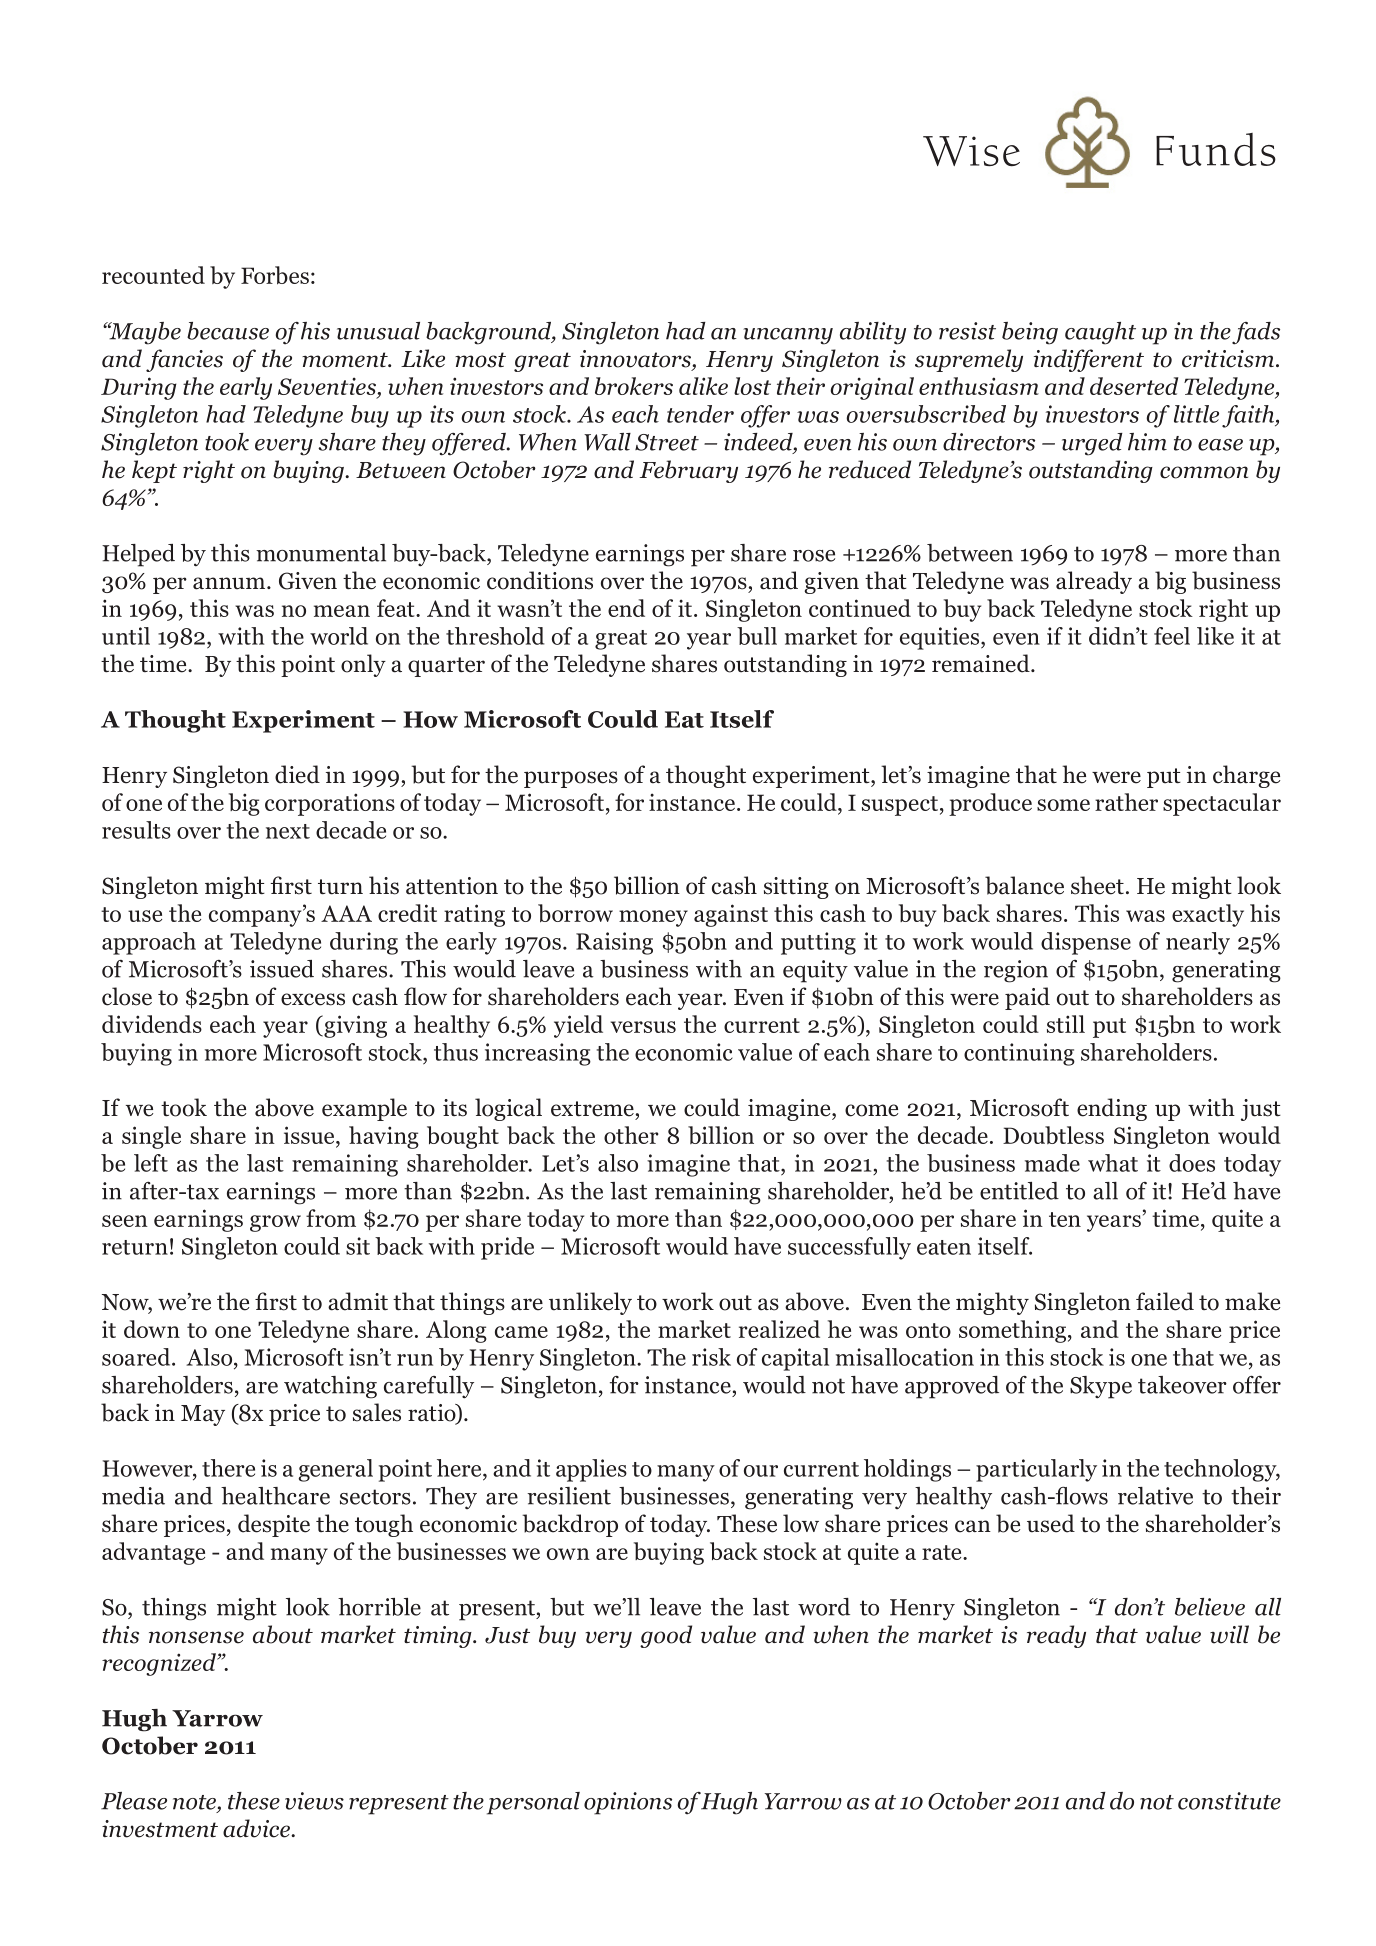 This screenshot has height=1946, width=1376. I want to click on views, so click(314, 1801).
